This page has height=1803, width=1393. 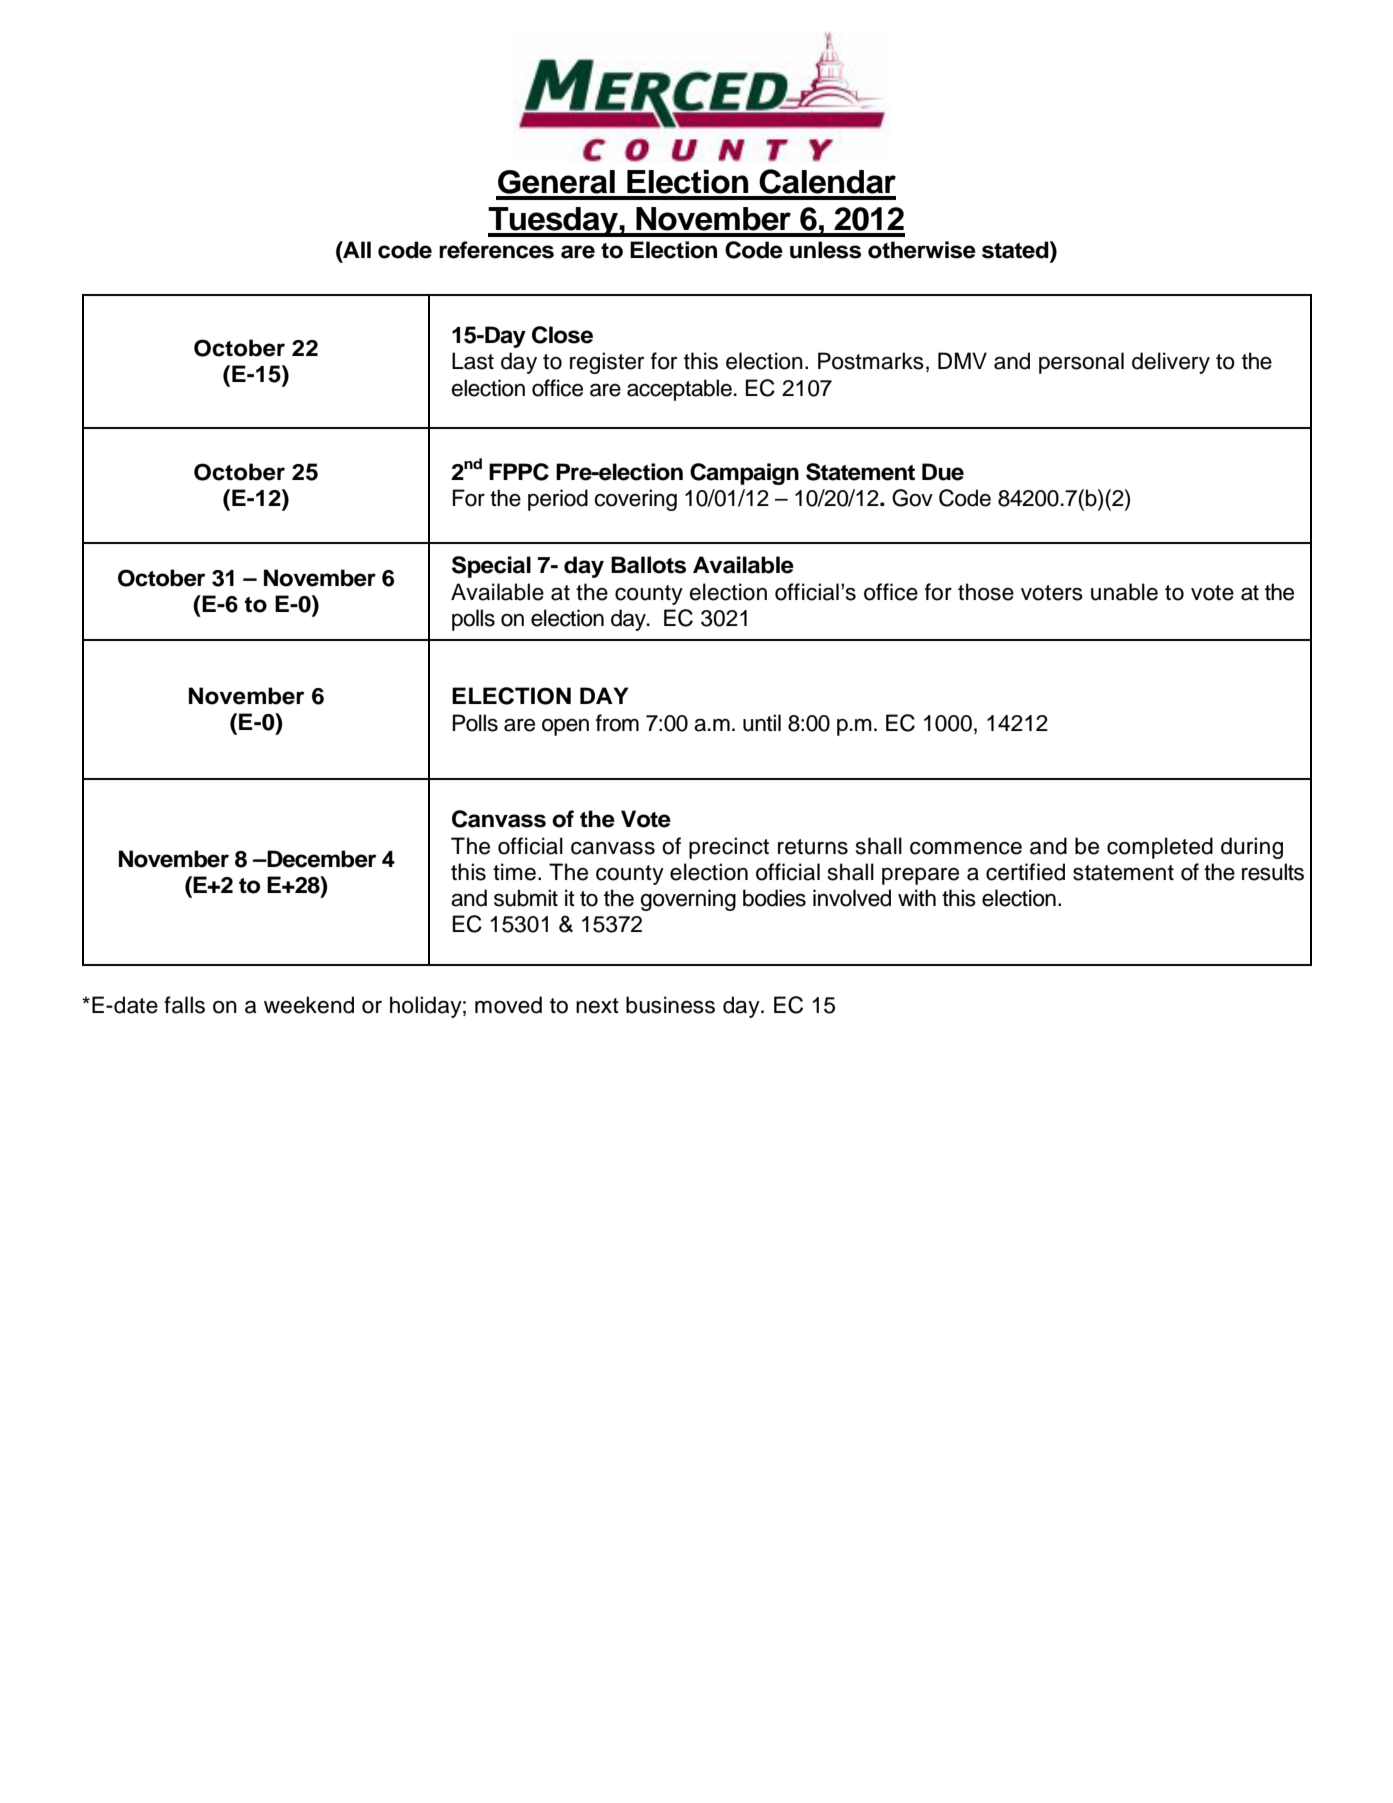 I want to click on until, so click(x=762, y=723).
